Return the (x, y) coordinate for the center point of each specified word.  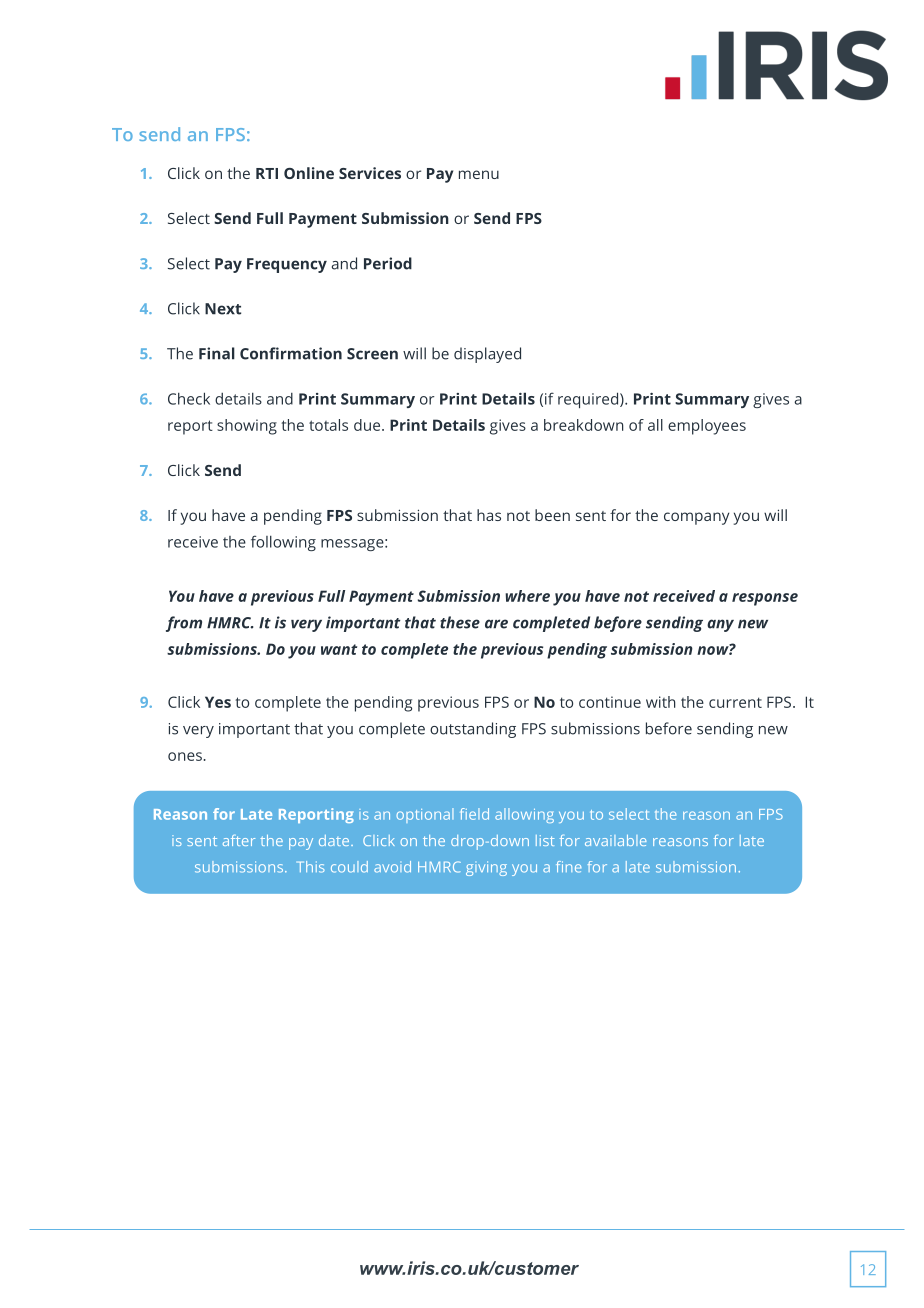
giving (486, 868)
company (696, 518)
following (283, 543)
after (239, 840)
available (616, 840)
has (489, 515)
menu (479, 174)
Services (370, 173)
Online (309, 173)
